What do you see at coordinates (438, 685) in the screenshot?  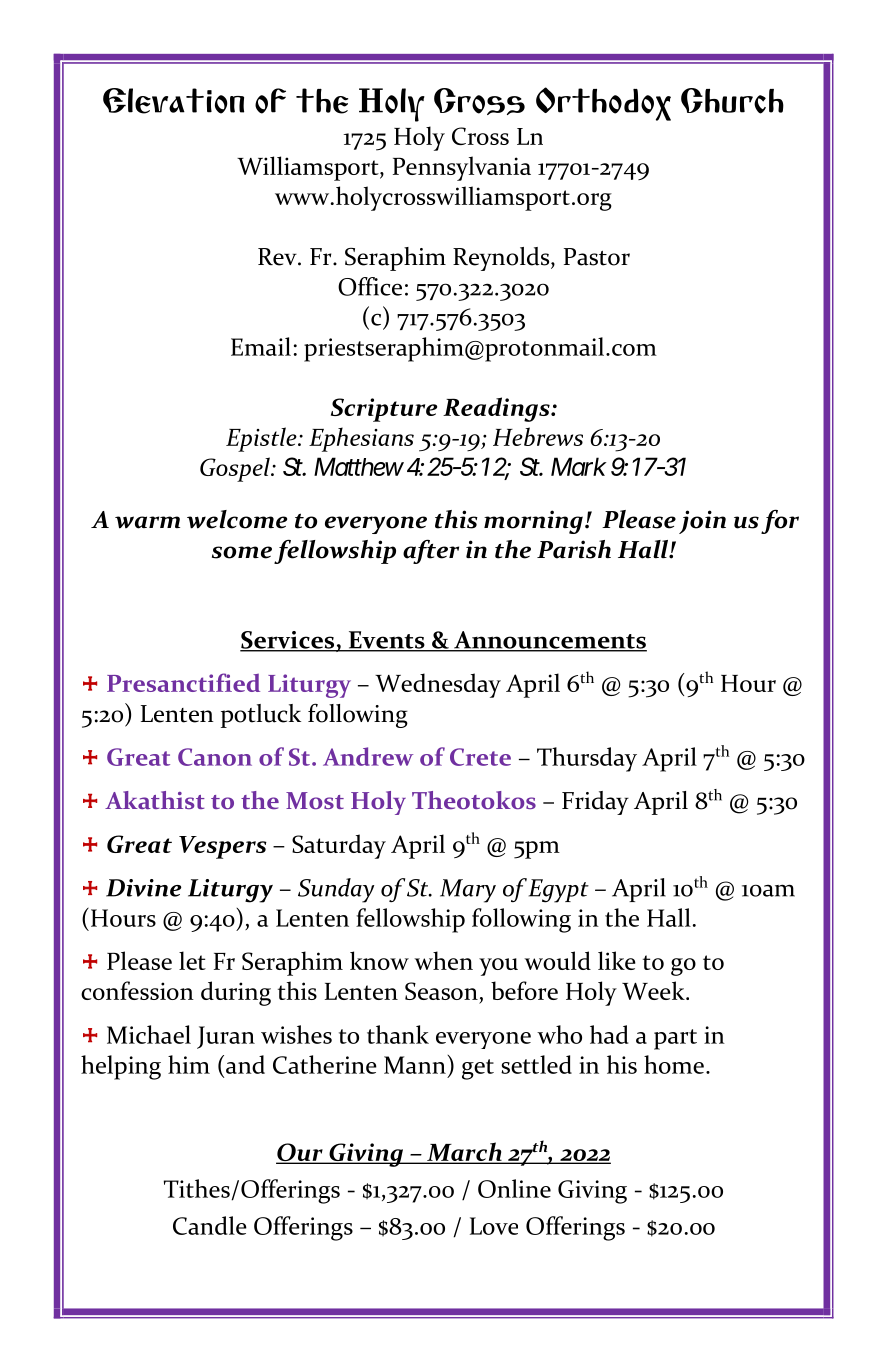 I see `Wednesday` at bounding box center [438, 685].
